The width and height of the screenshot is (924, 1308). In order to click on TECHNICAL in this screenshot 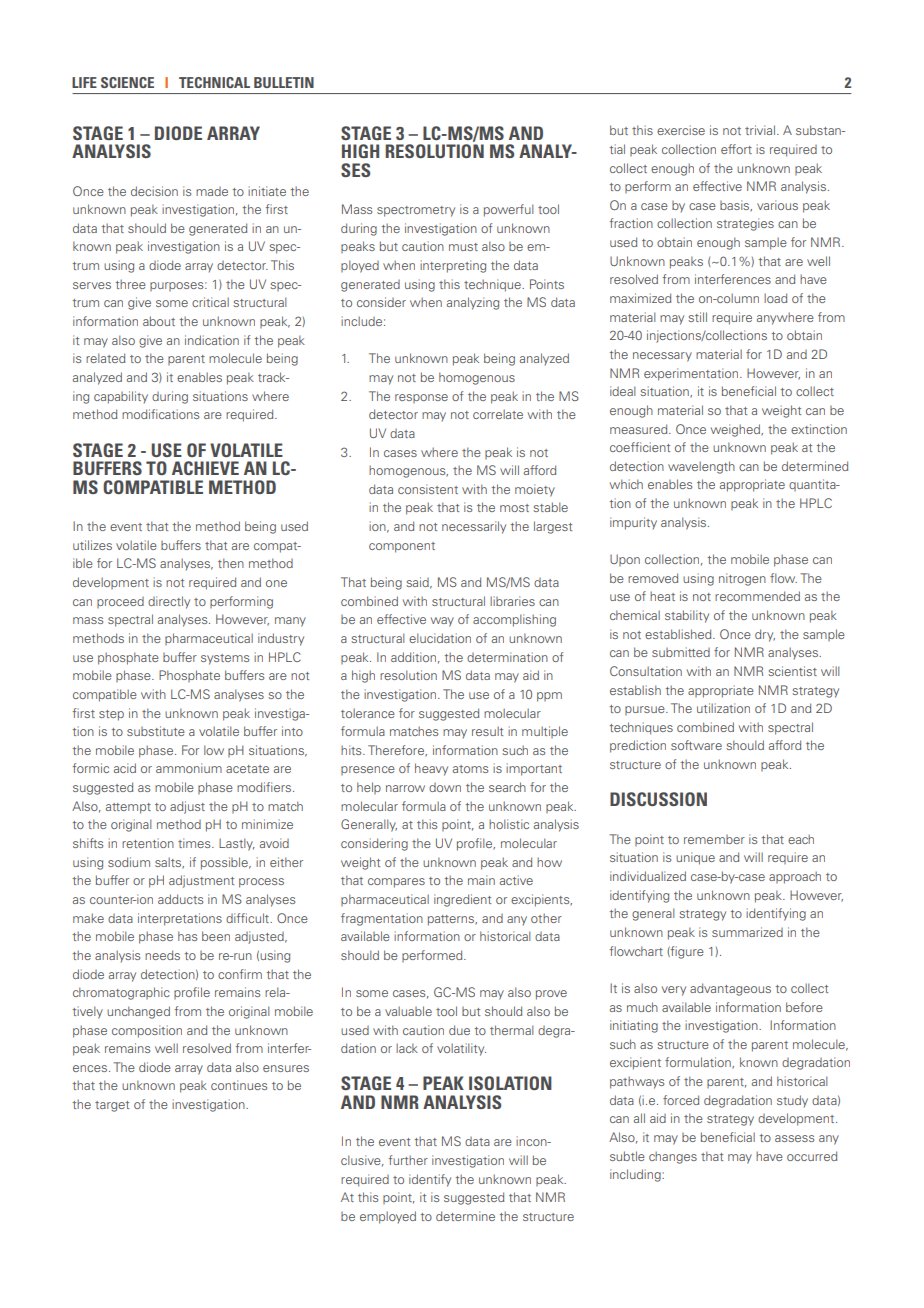, I will do `click(214, 82)`.
